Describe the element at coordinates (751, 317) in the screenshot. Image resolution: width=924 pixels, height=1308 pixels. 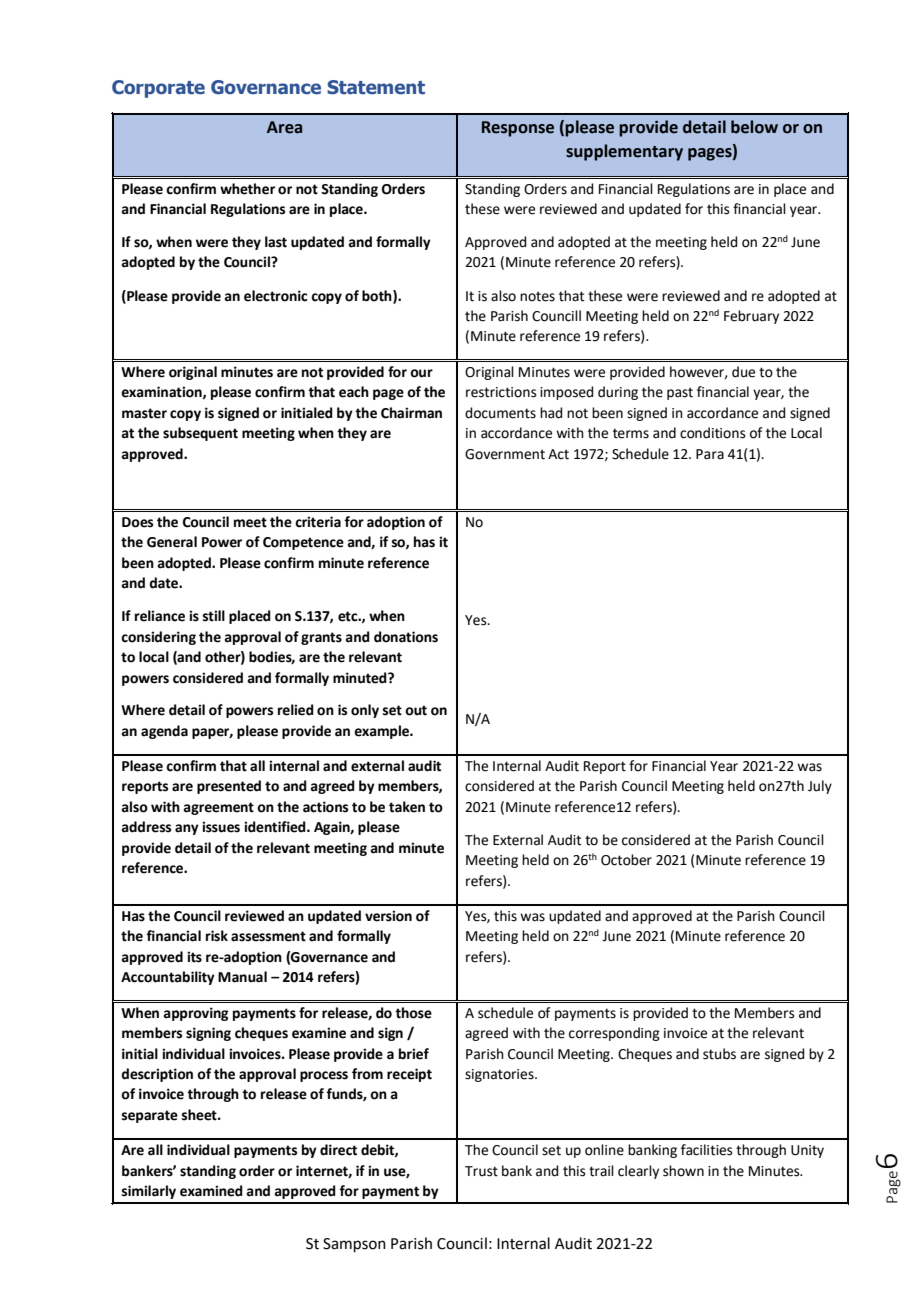
I see `February` at that location.
